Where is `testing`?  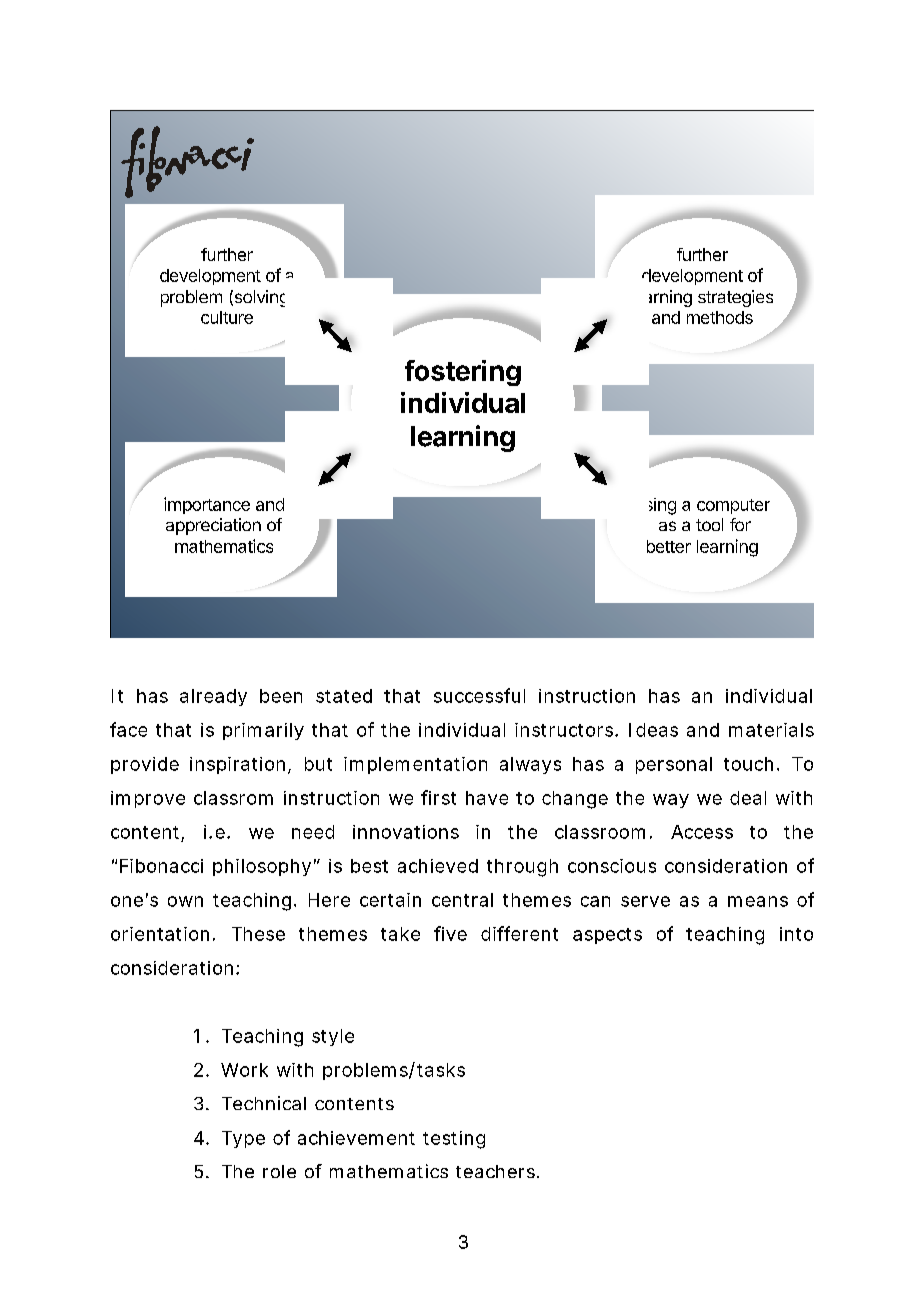
testing is located at coordinates (454, 1140).
